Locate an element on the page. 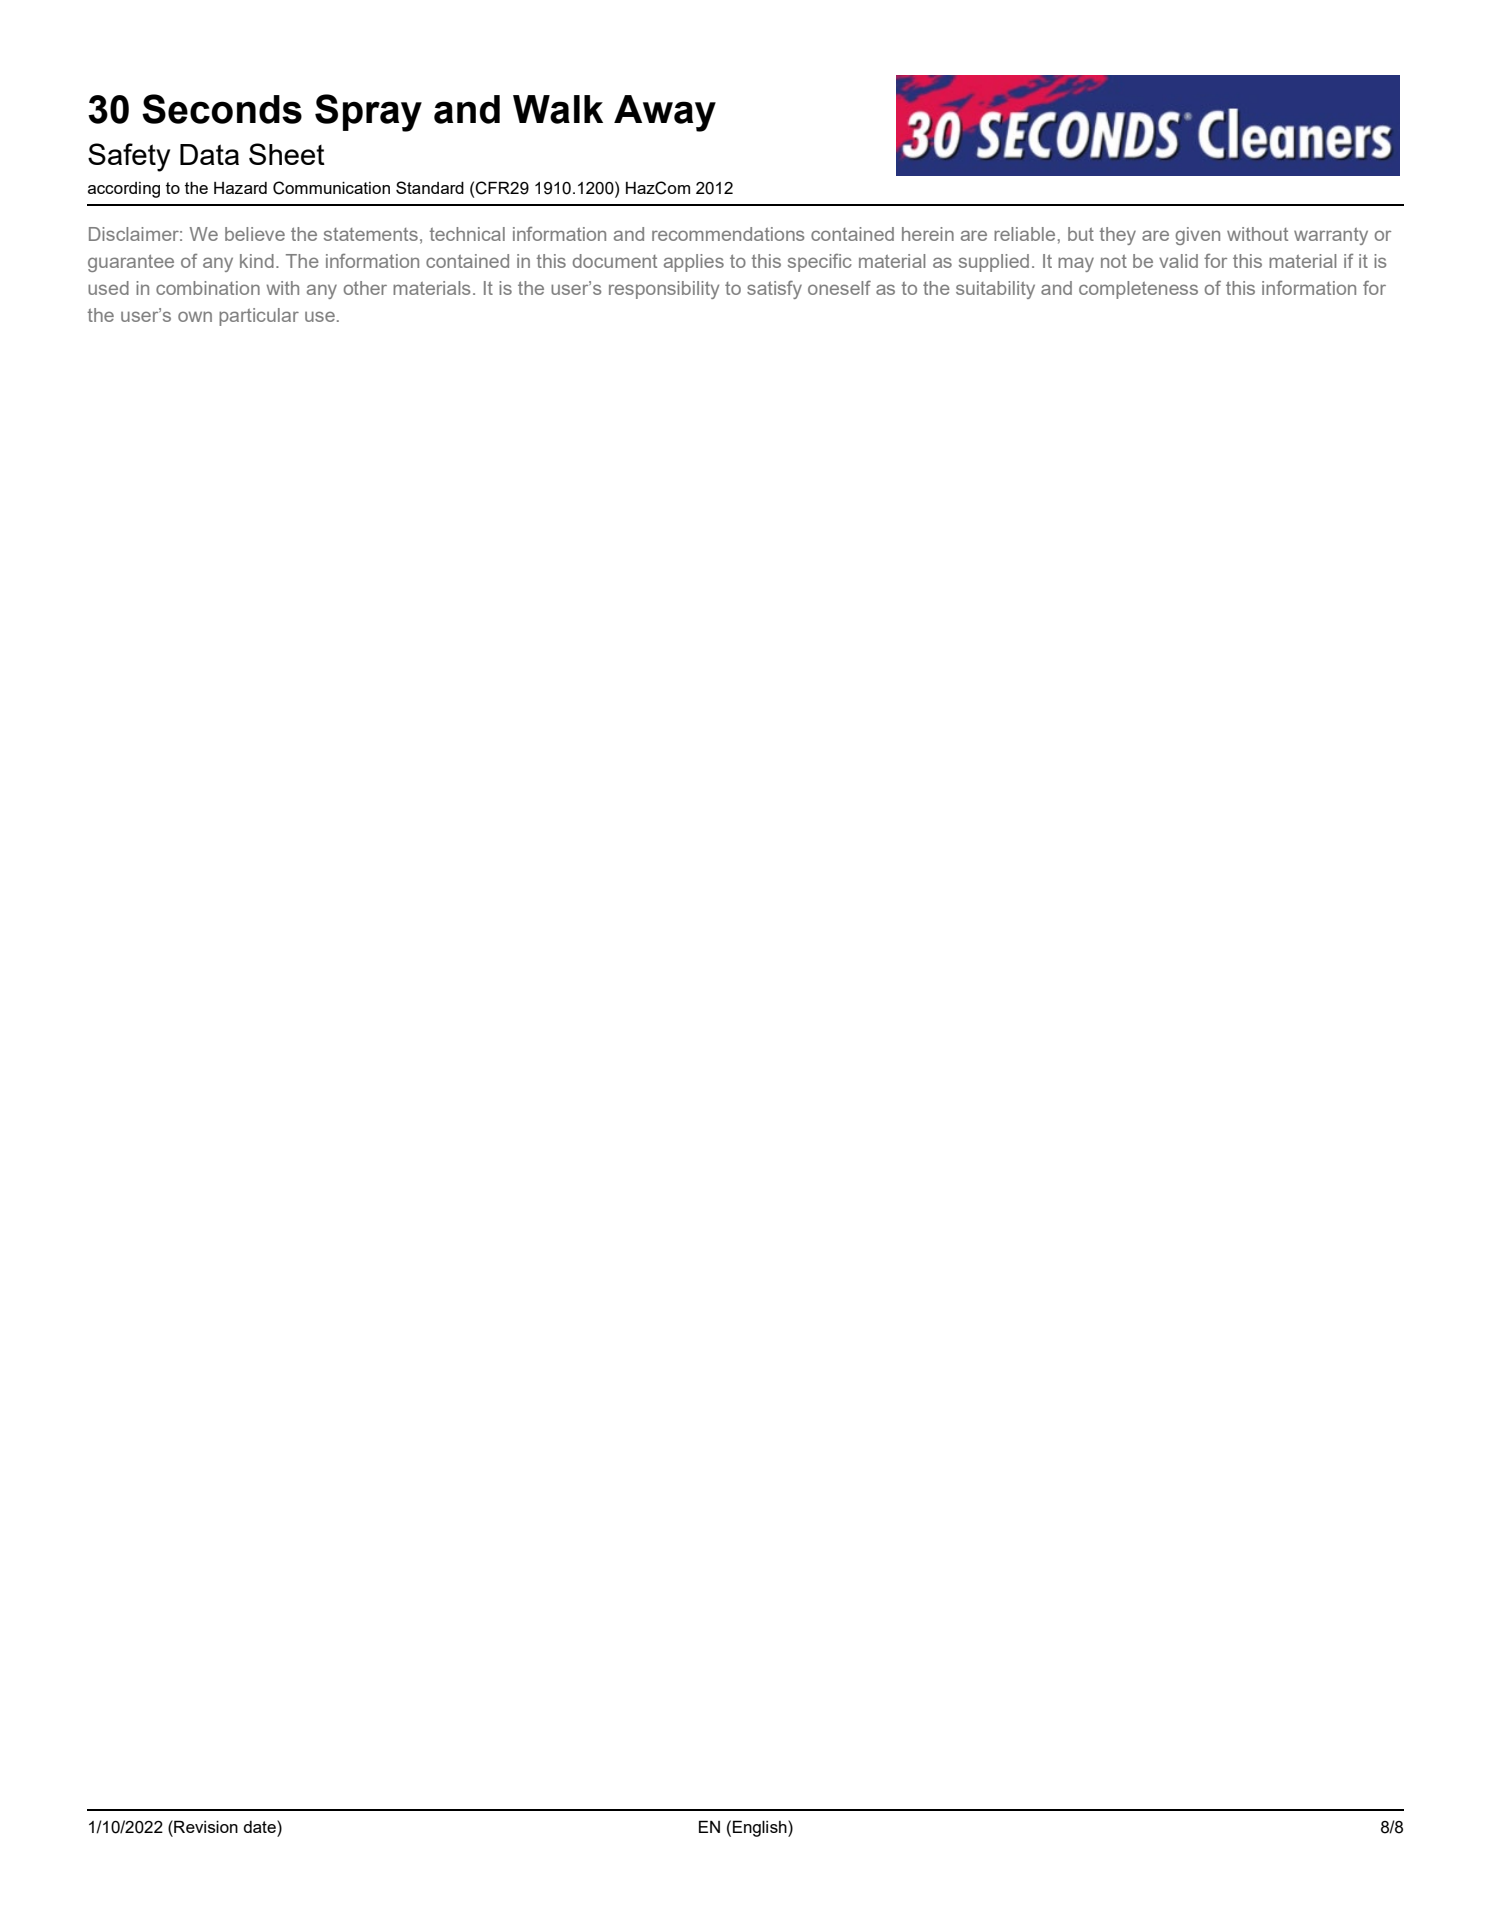 The height and width of the document is (1926, 1488). responsibility is located at coordinates (664, 290).
